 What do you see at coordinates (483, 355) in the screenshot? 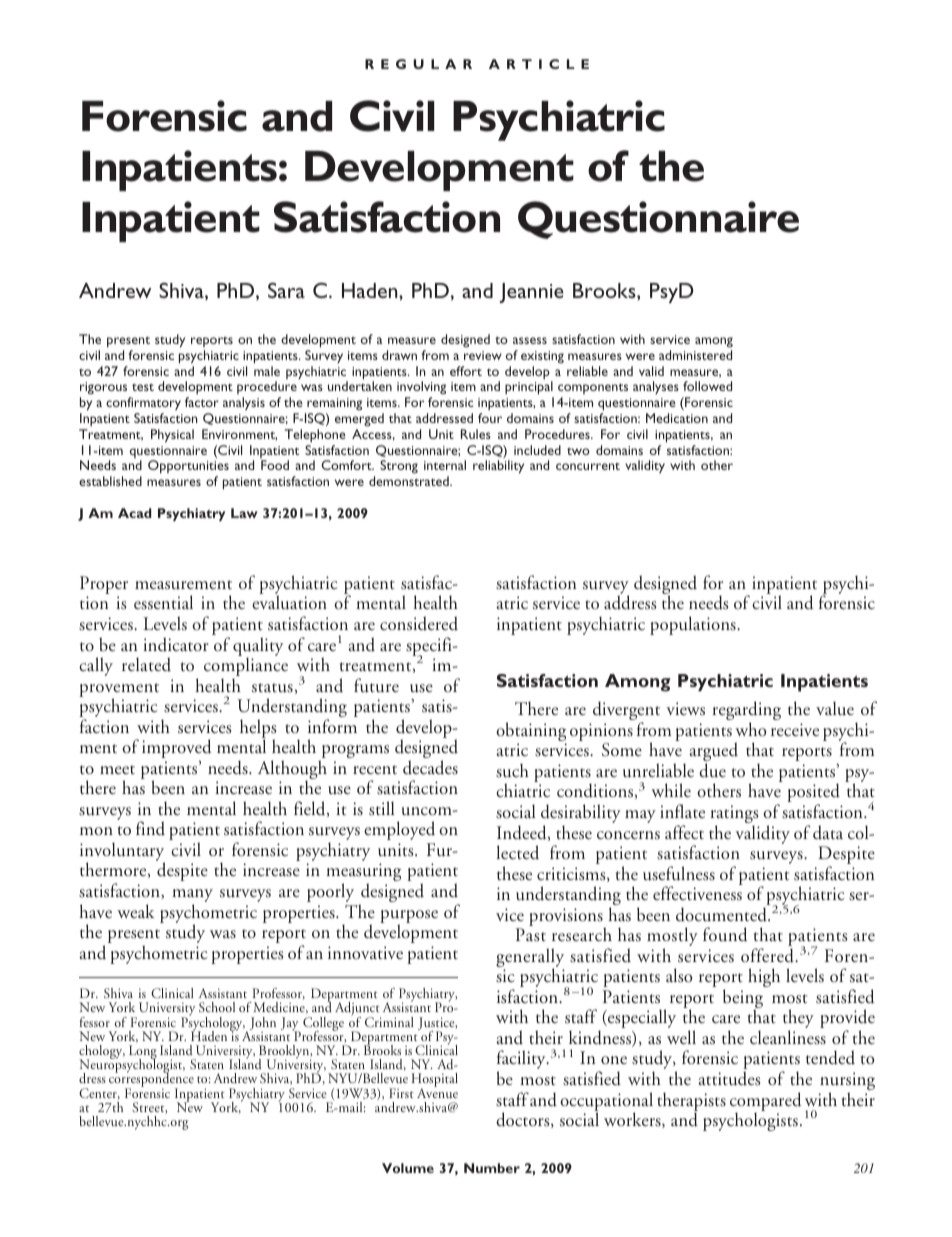
I see `review` at bounding box center [483, 355].
